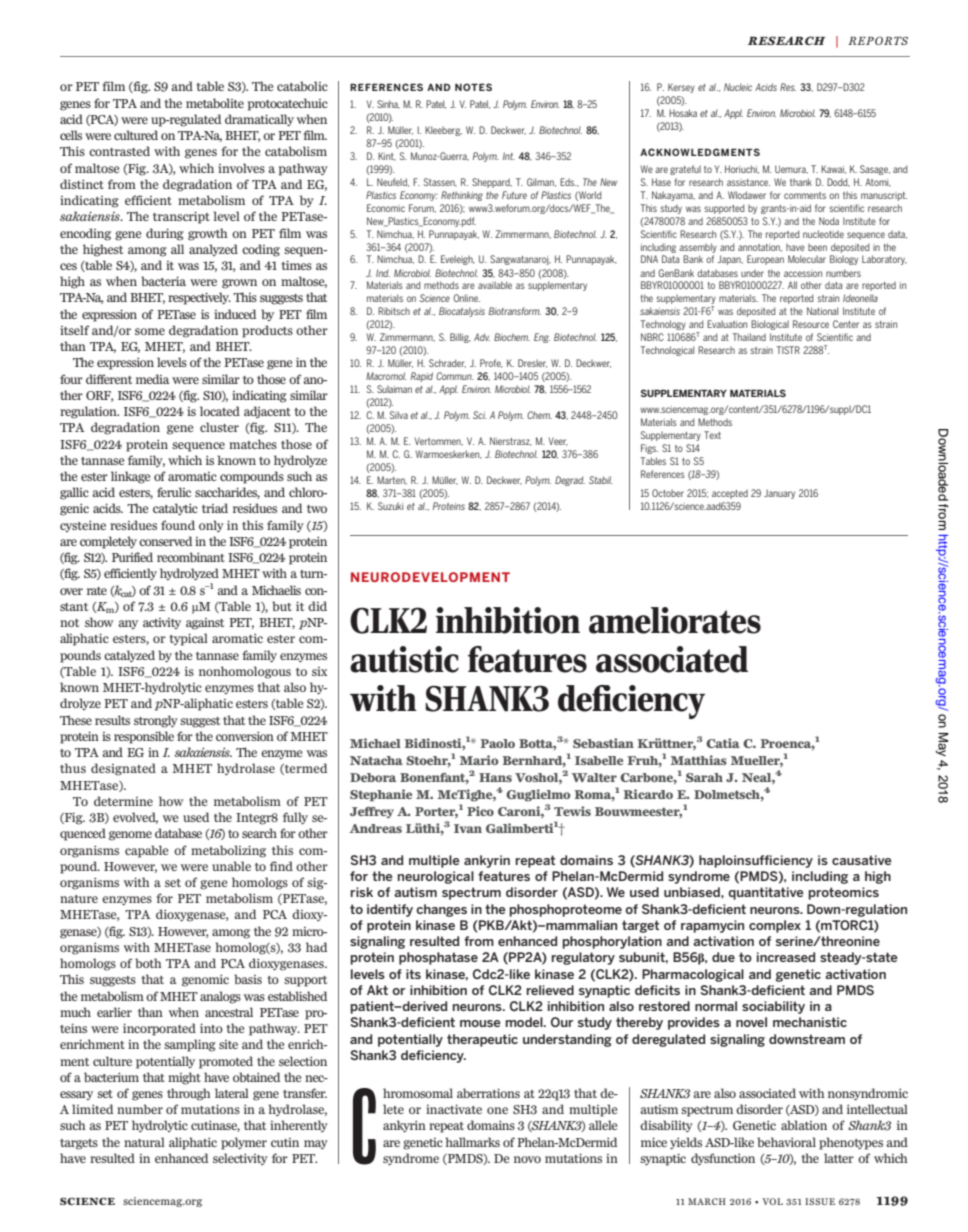  Describe the element at coordinates (148, 963) in the screenshot. I see `both` at that location.
